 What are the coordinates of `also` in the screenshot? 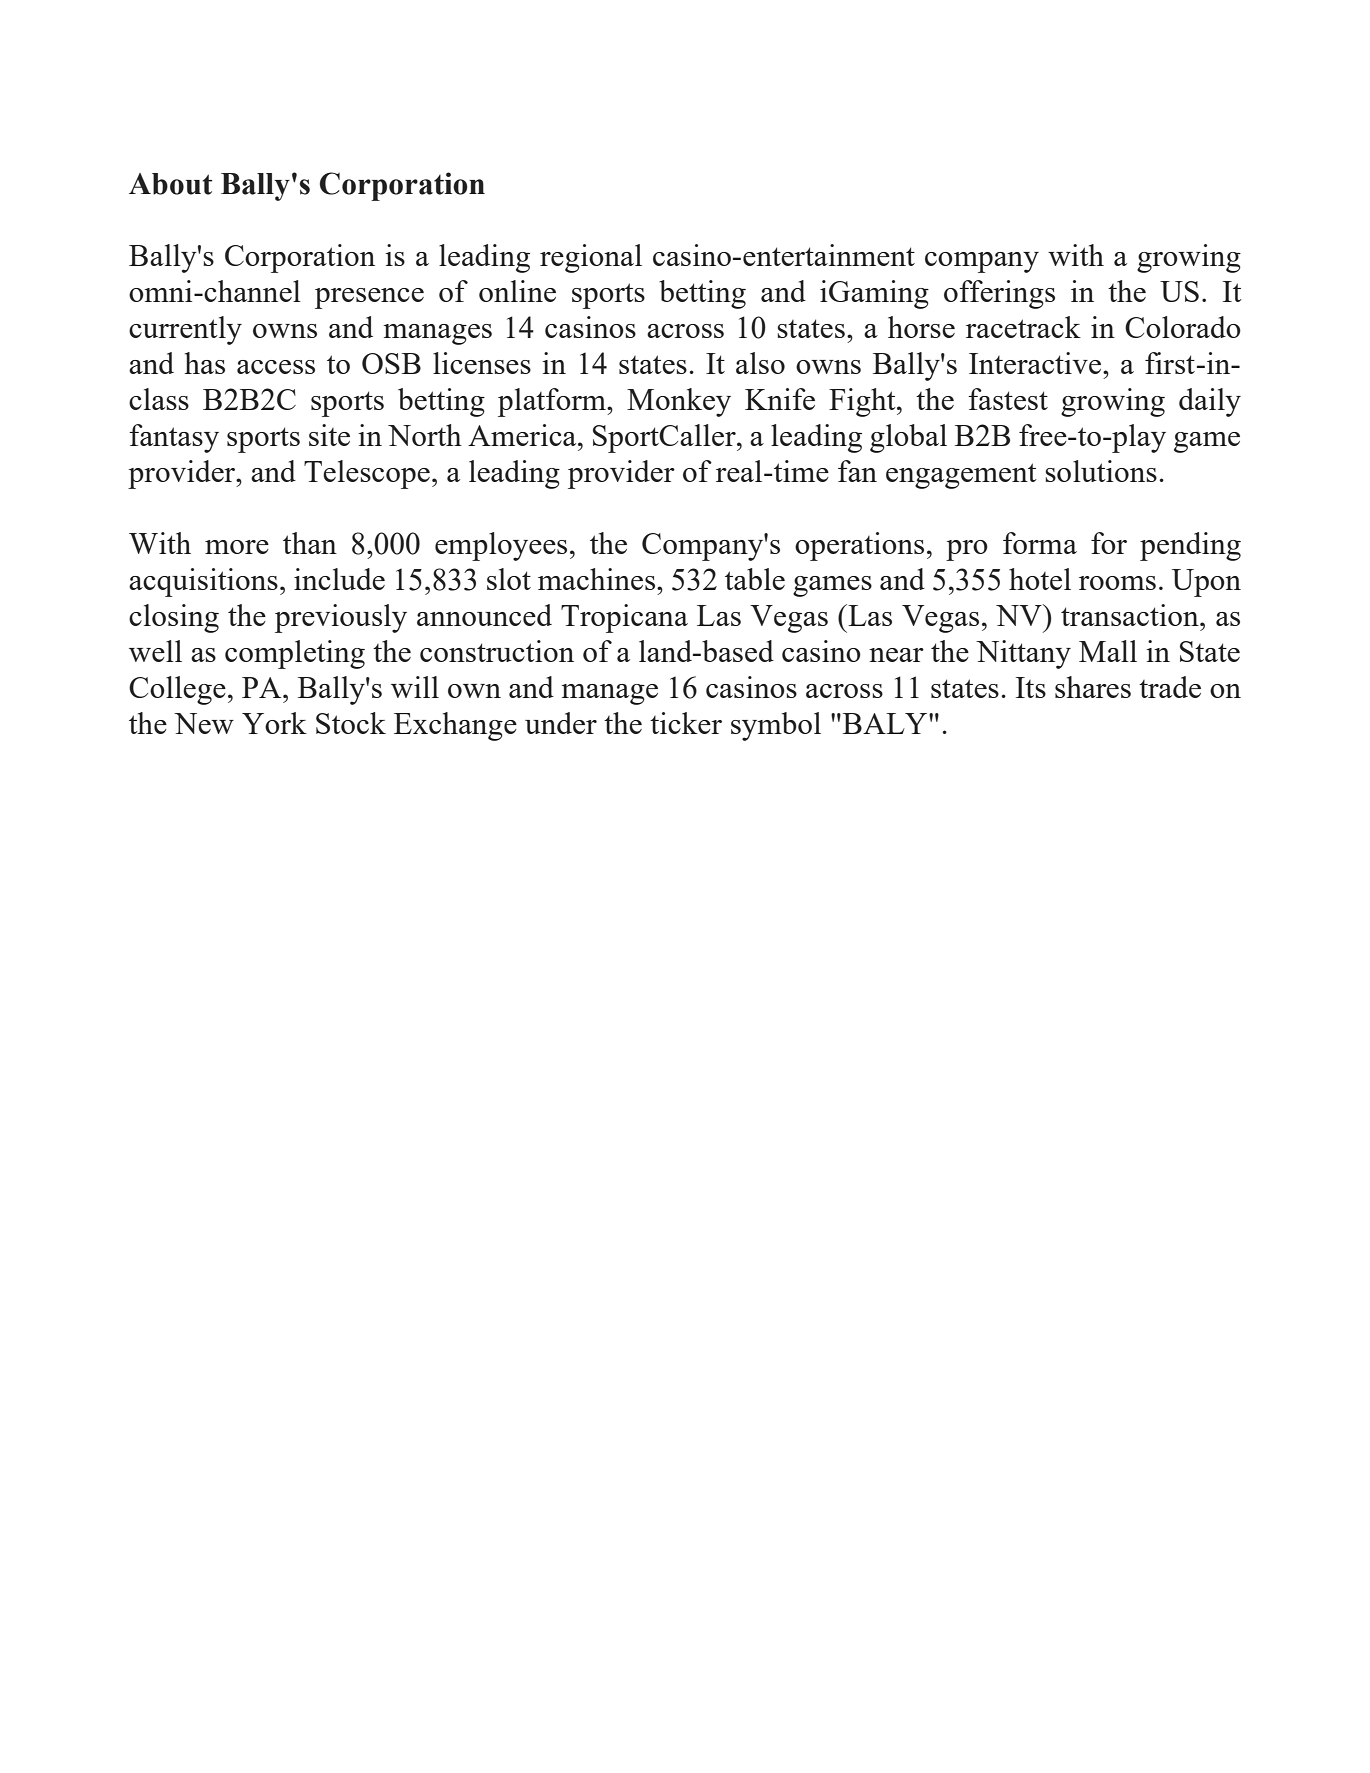 It's located at (760, 363).
